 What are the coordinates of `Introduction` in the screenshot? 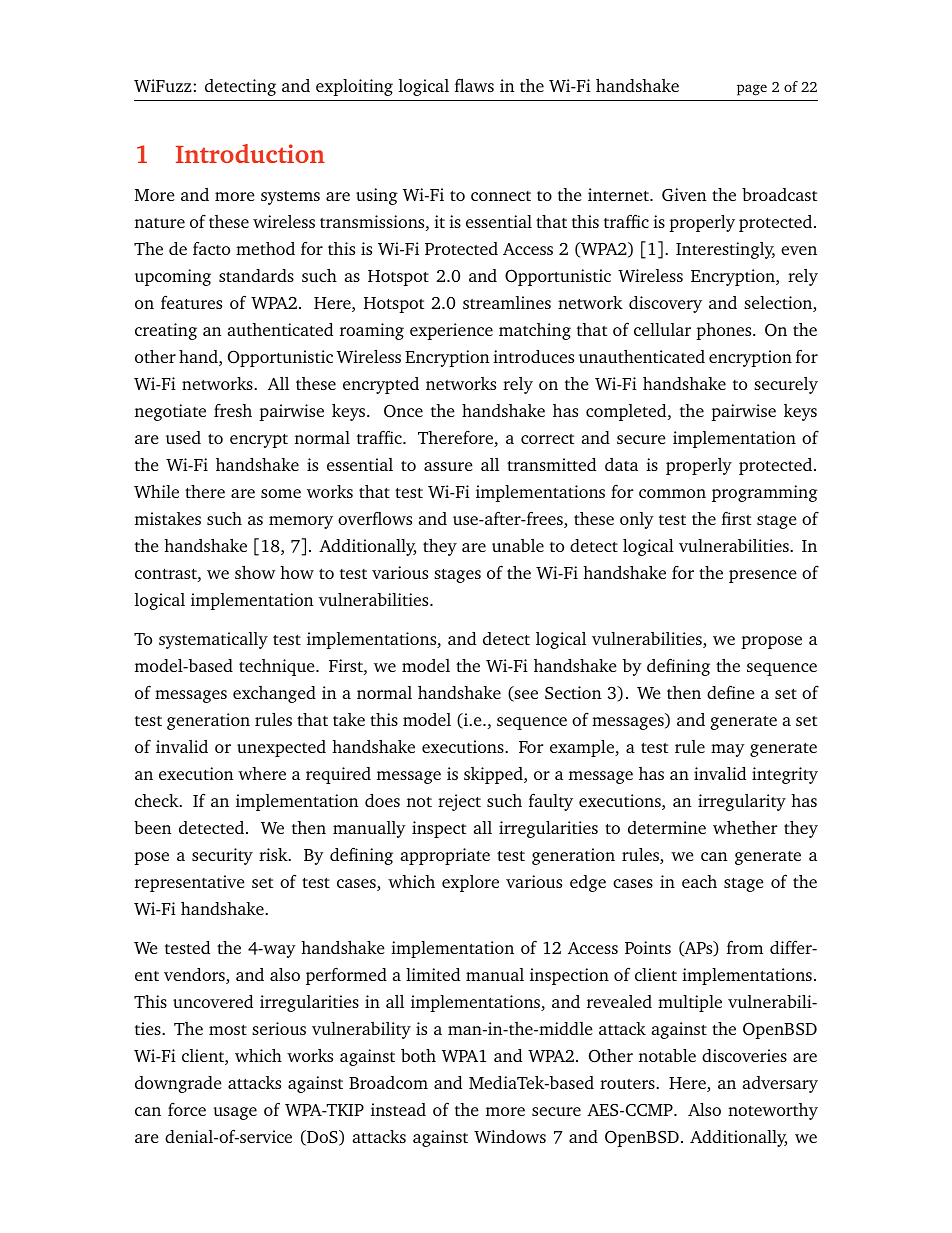 It's located at (250, 153).
